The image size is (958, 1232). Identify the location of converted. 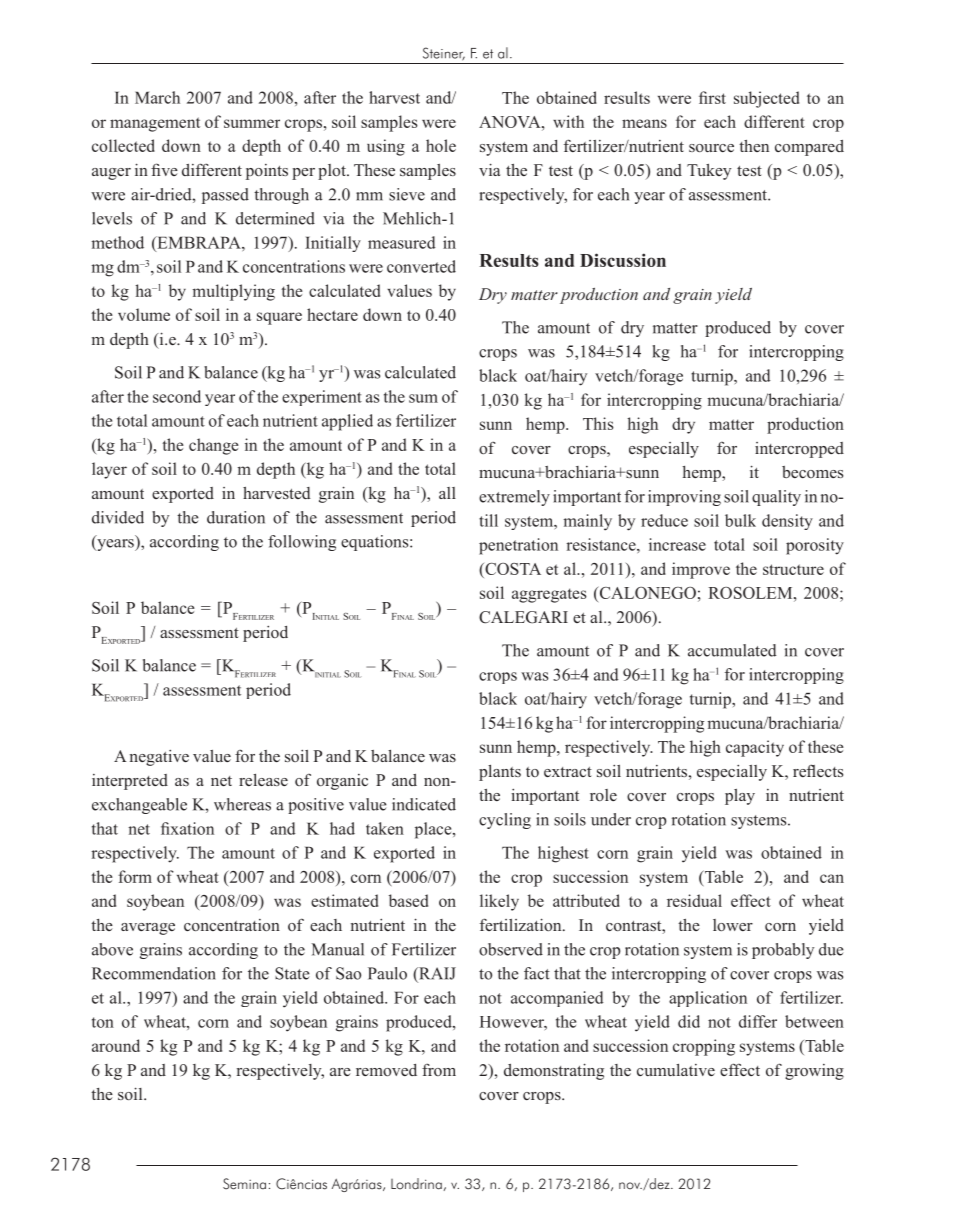
(421, 266).
